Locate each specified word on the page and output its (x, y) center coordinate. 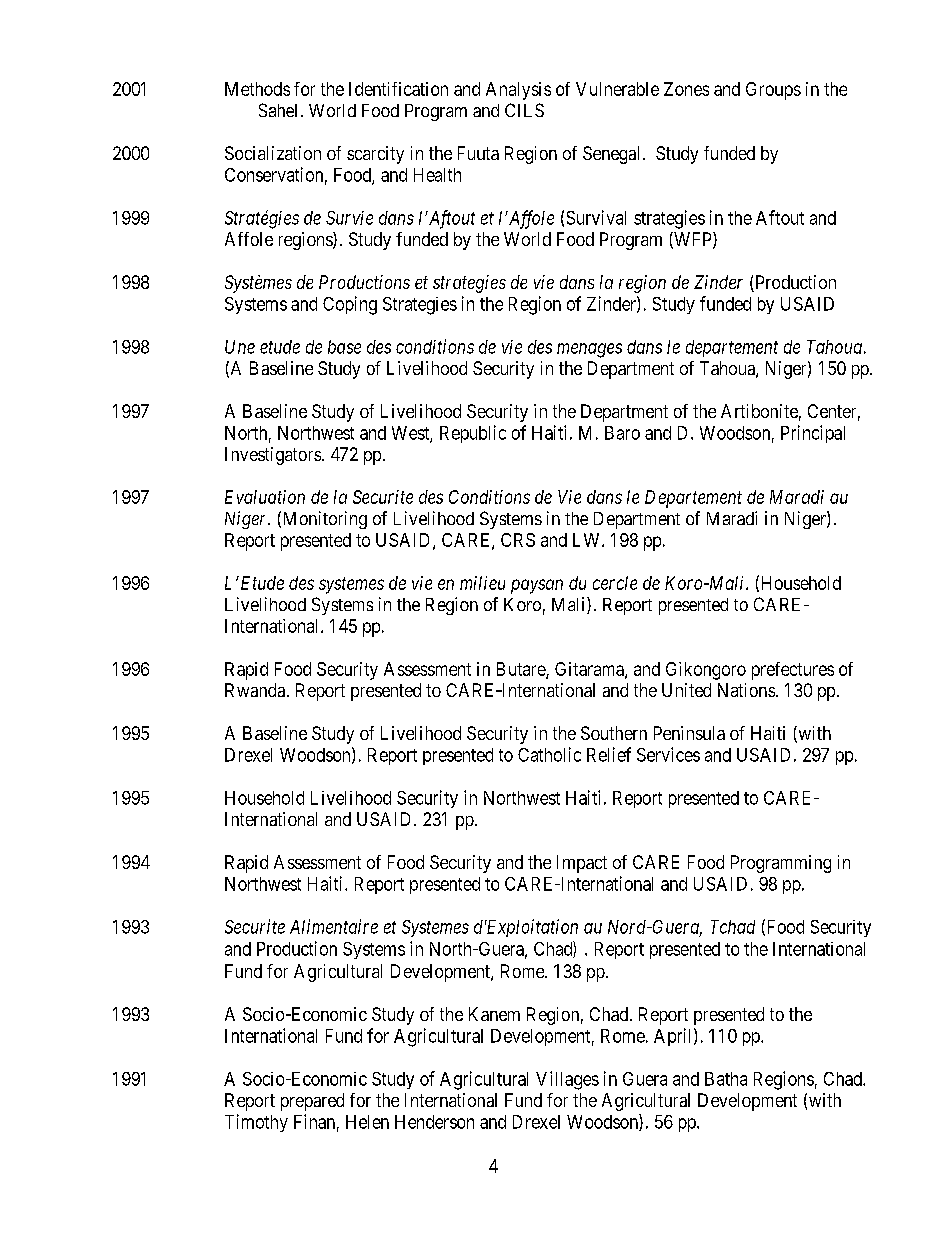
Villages (567, 1080)
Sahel (278, 110)
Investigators (273, 456)
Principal (813, 434)
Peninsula (689, 733)
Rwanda (256, 690)
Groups (773, 91)
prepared (312, 1102)
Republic (473, 434)
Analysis (518, 91)
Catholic (549, 754)
